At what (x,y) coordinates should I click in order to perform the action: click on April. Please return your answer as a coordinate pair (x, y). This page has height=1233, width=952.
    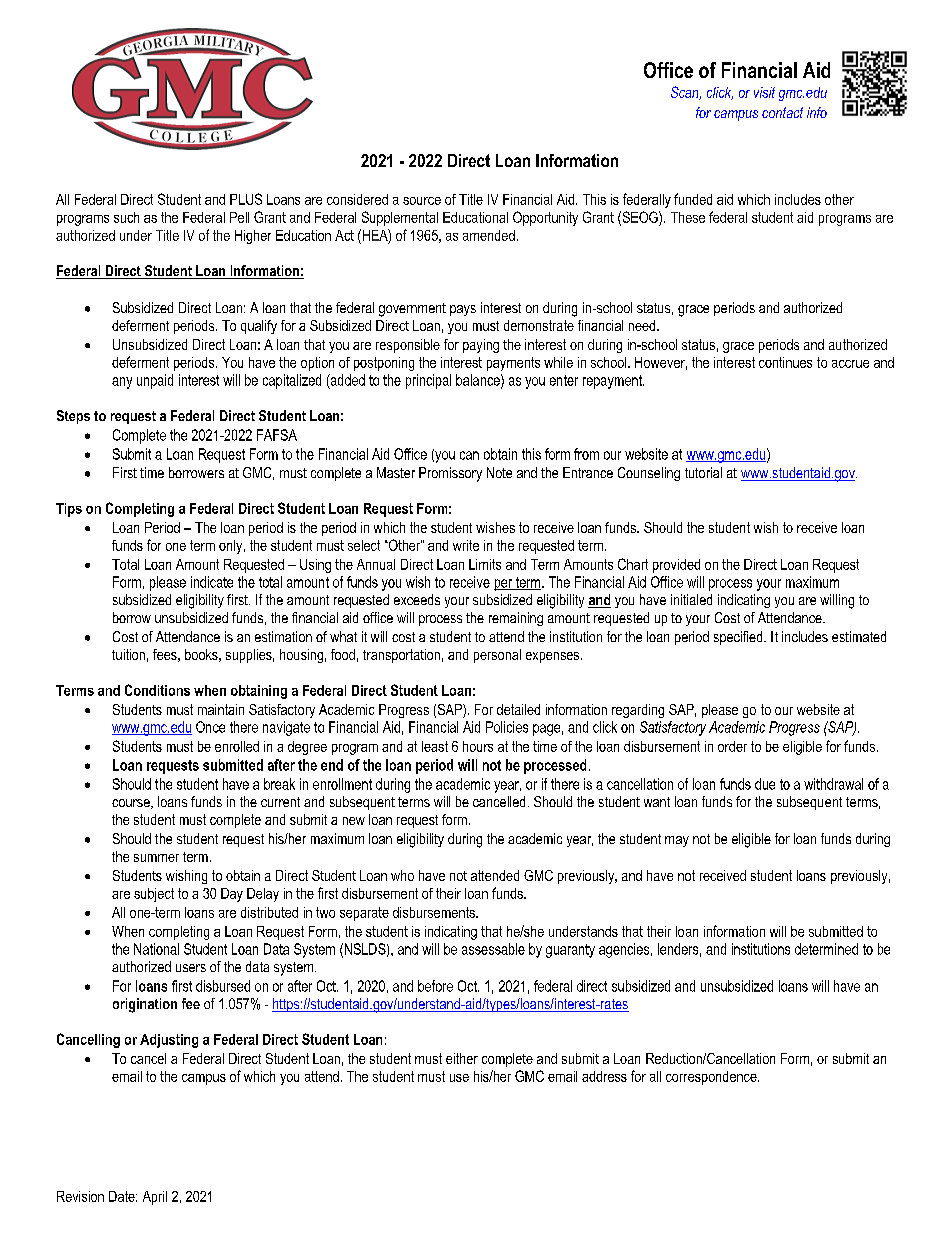
    Looking at the image, I should click on (155, 1198).
